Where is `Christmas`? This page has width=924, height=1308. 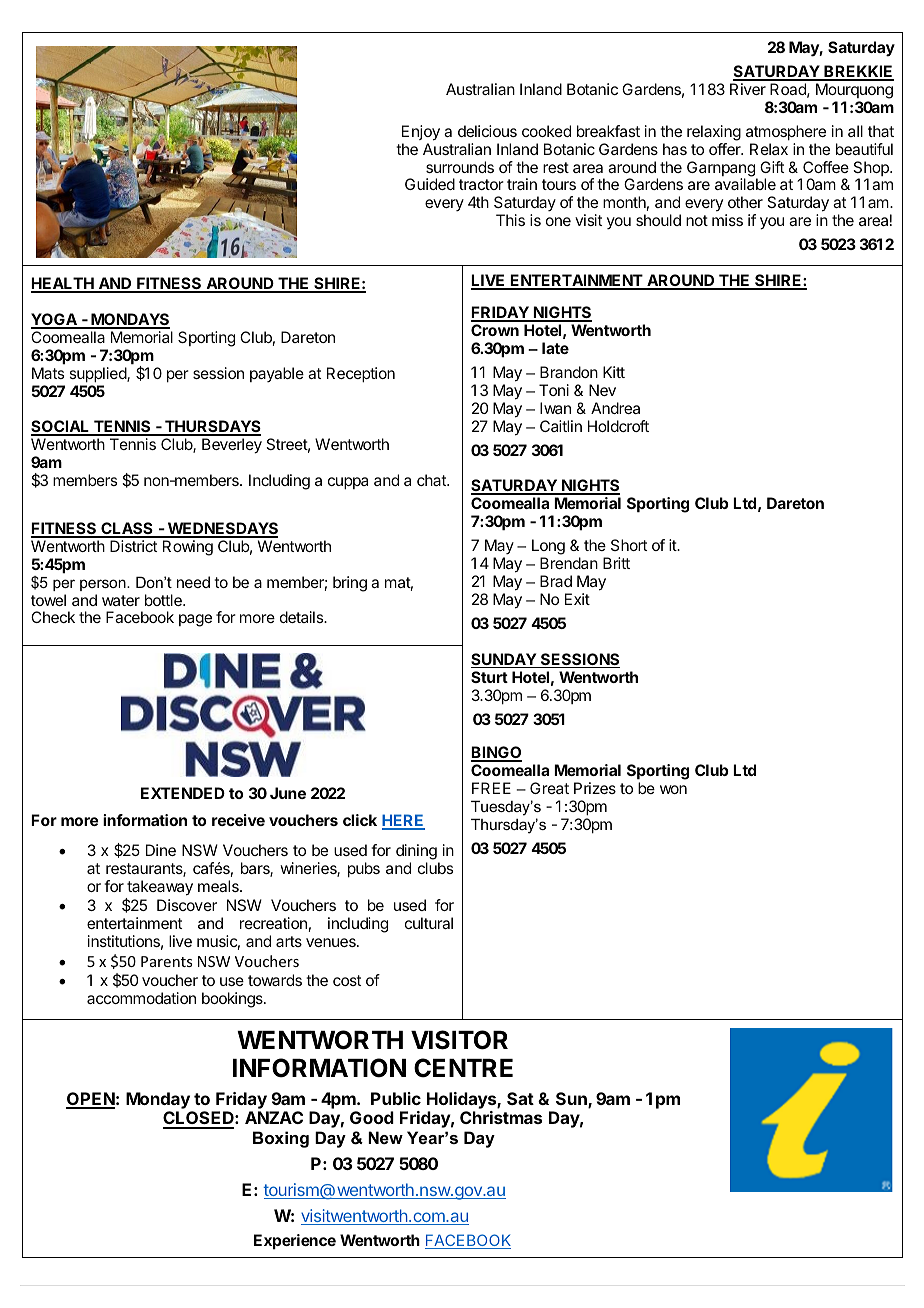
Christmas is located at coordinates (501, 1117).
